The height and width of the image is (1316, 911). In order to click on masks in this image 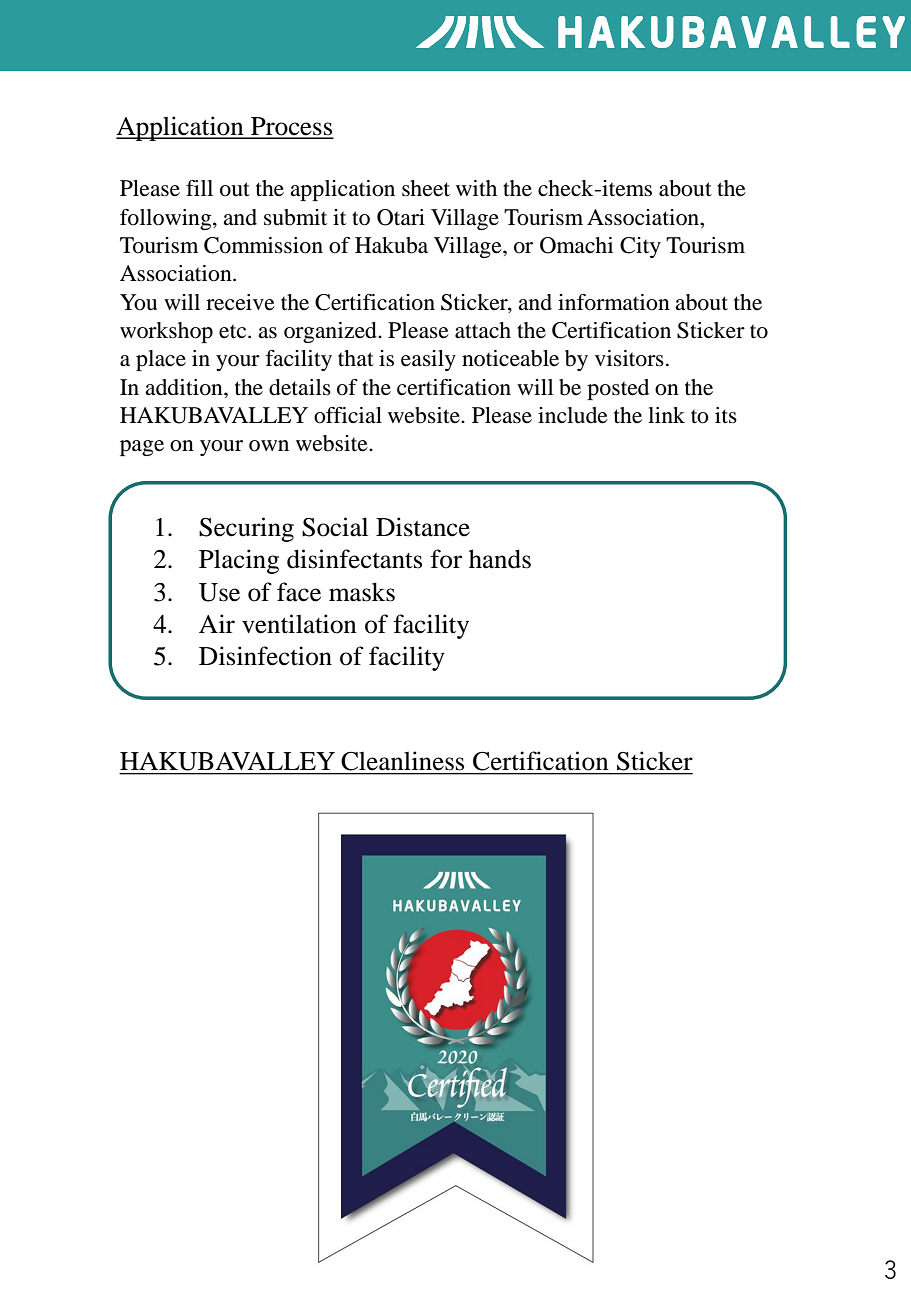, I will do `click(362, 592)`.
